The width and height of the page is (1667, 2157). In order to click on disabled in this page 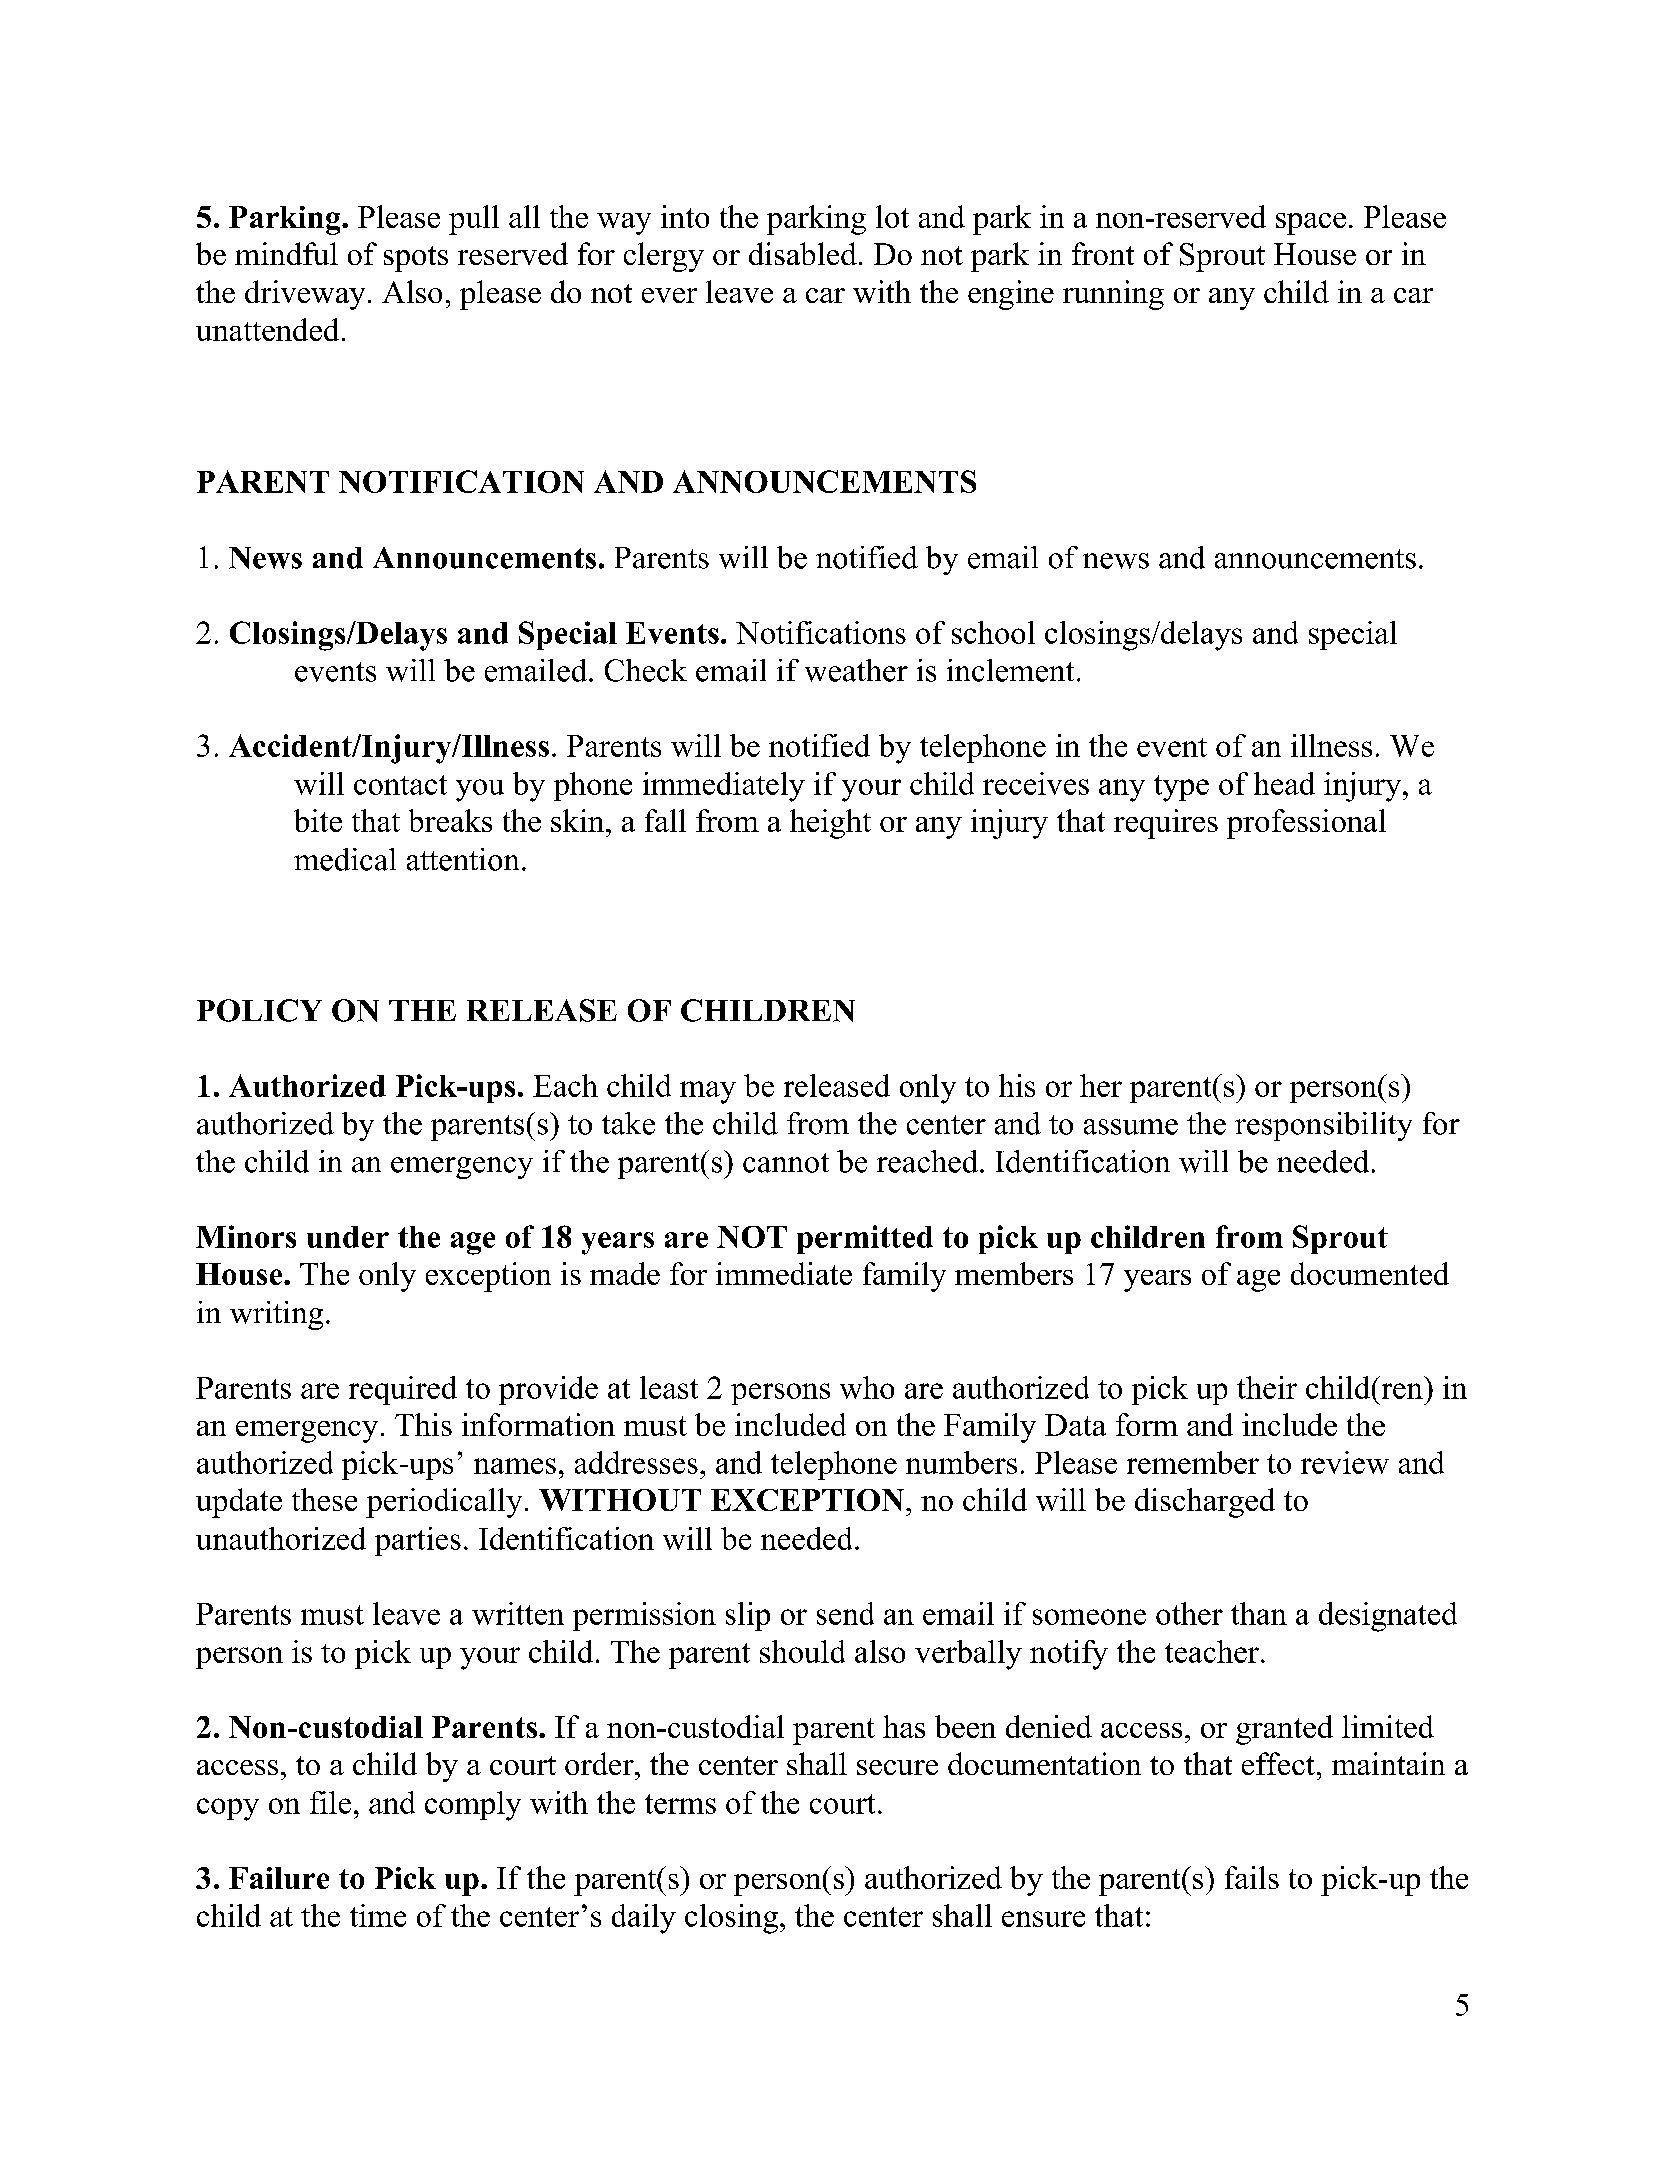, I will do `click(803, 253)`.
